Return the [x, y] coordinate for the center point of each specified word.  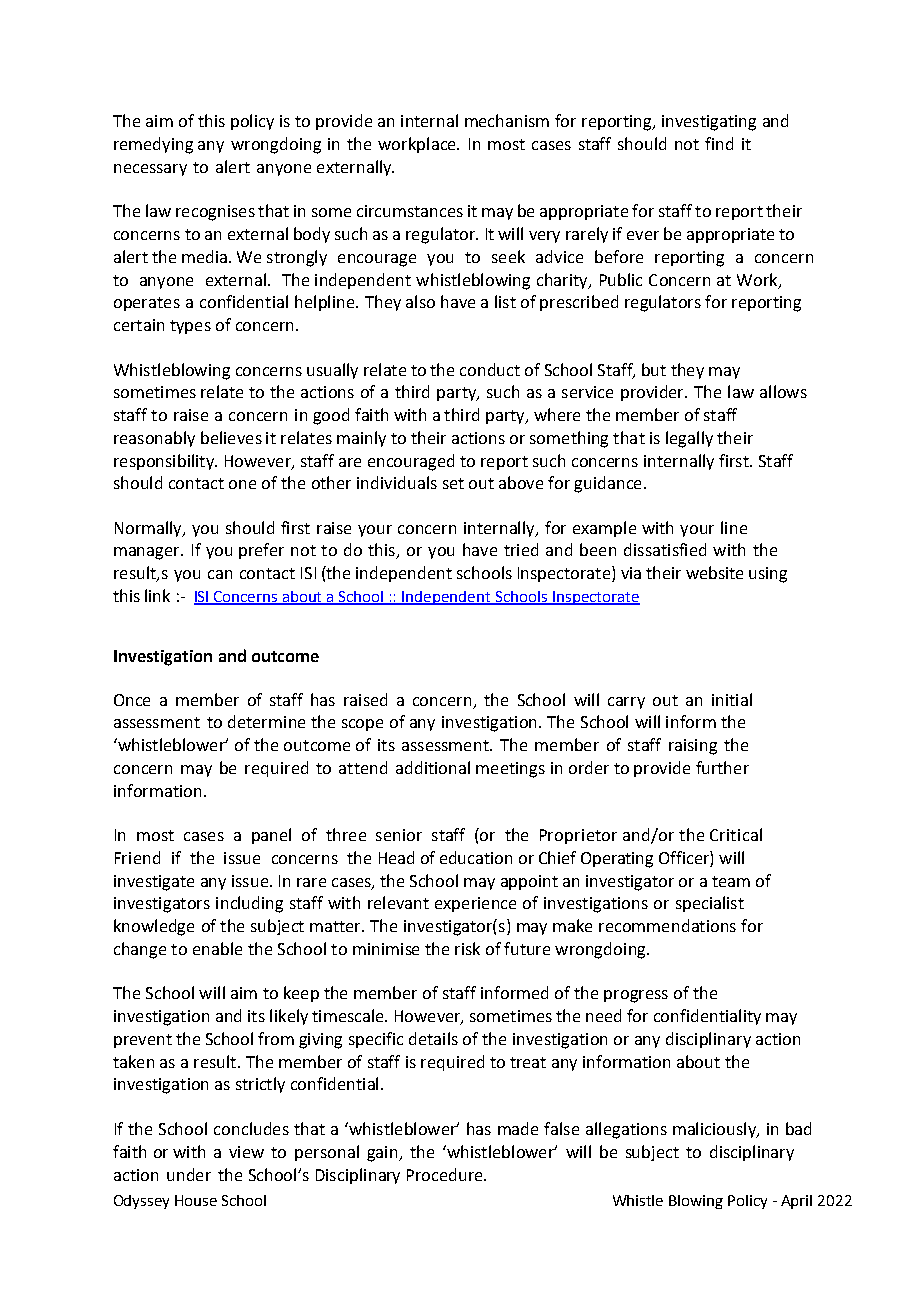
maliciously [715, 1130]
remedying [153, 145]
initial [732, 699]
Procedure [446, 1174]
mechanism [507, 120]
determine [266, 721]
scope [362, 725]
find [719, 143]
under [189, 1174]
